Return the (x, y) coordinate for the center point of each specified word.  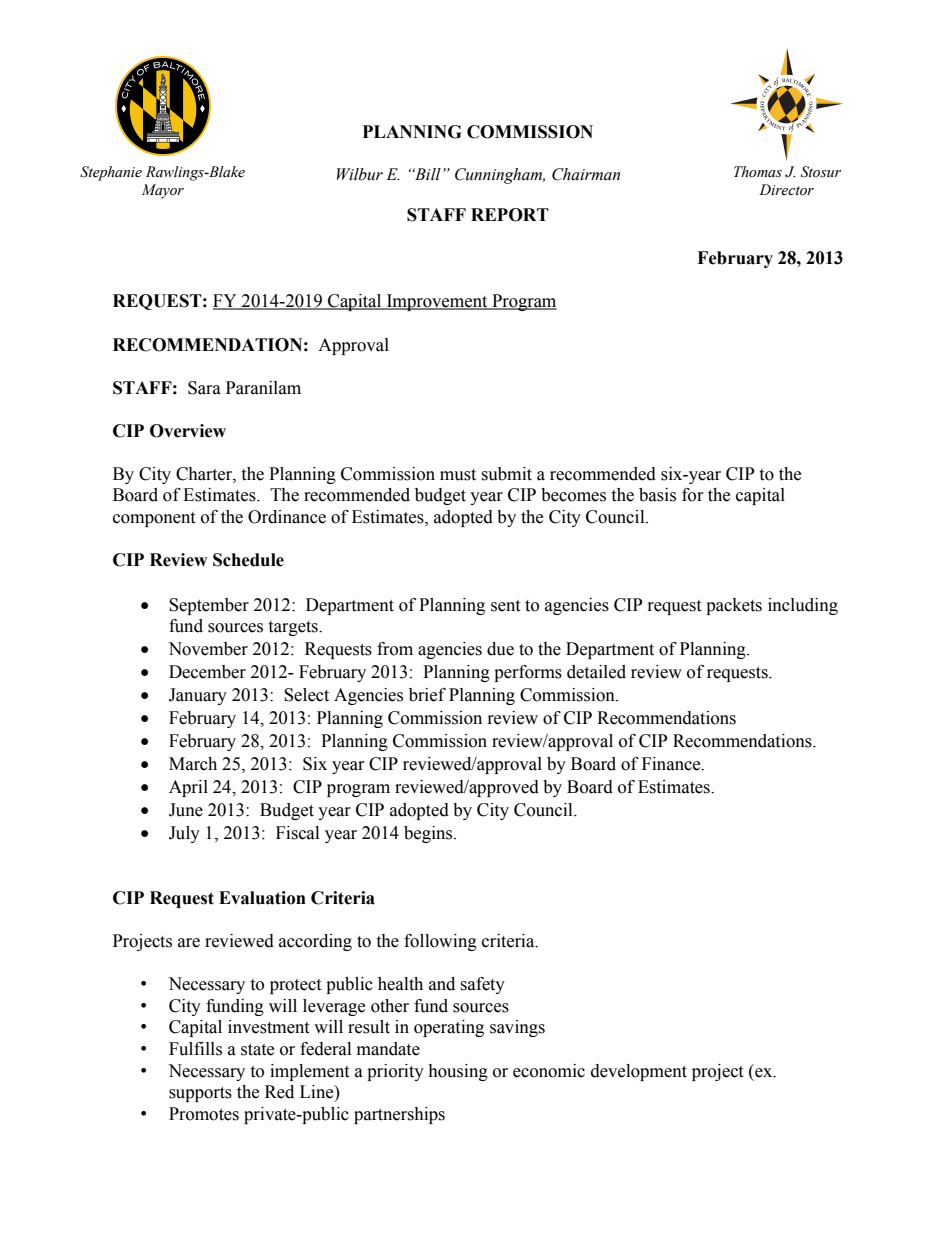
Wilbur (360, 174)
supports (200, 1094)
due (500, 649)
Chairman (586, 174)
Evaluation (262, 898)
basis (657, 495)
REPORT (510, 215)
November (208, 649)
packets (734, 606)
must (458, 475)
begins (429, 834)
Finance (672, 764)
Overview (188, 431)
